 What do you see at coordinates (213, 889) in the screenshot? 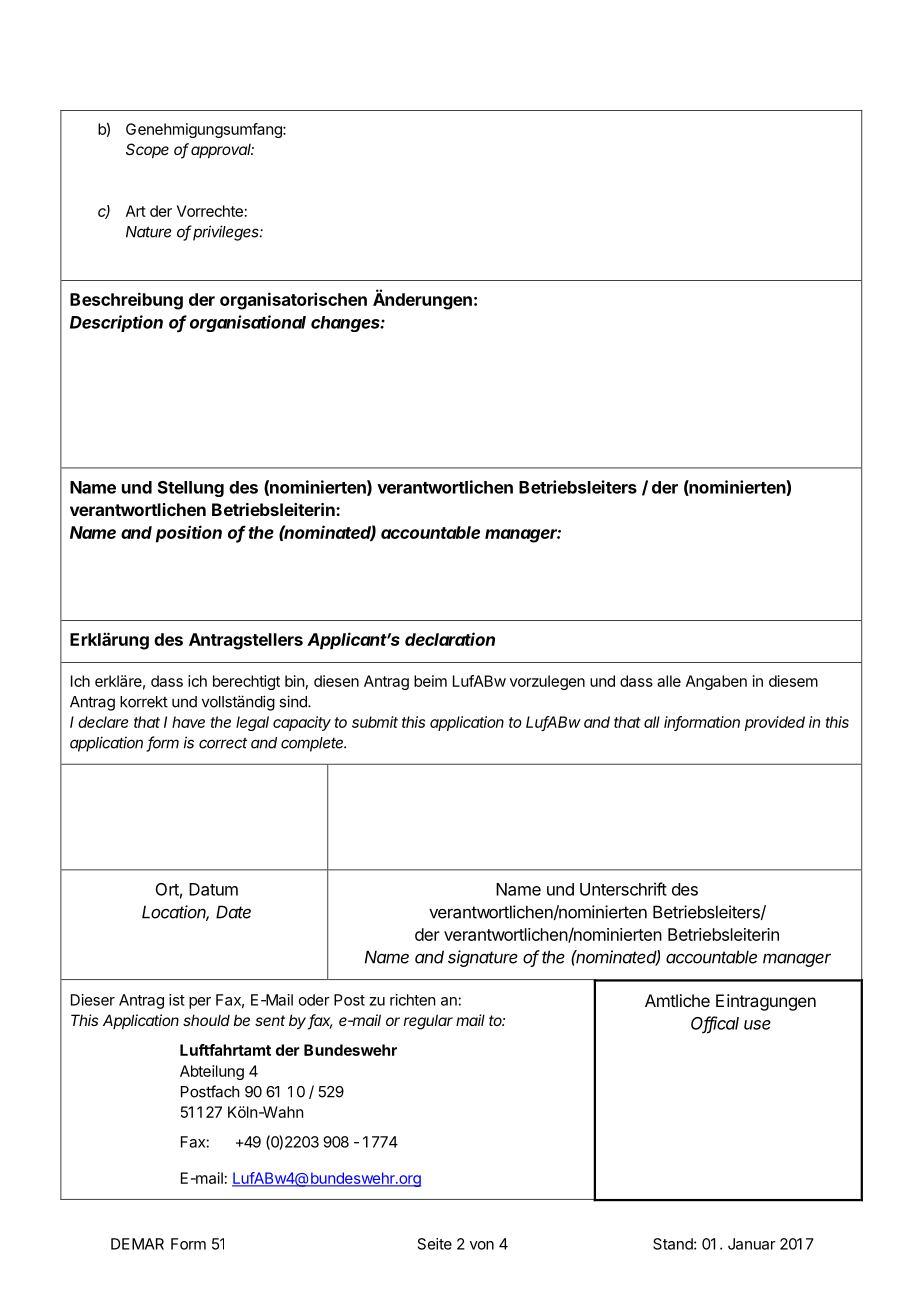
I see `Datum` at bounding box center [213, 889].
